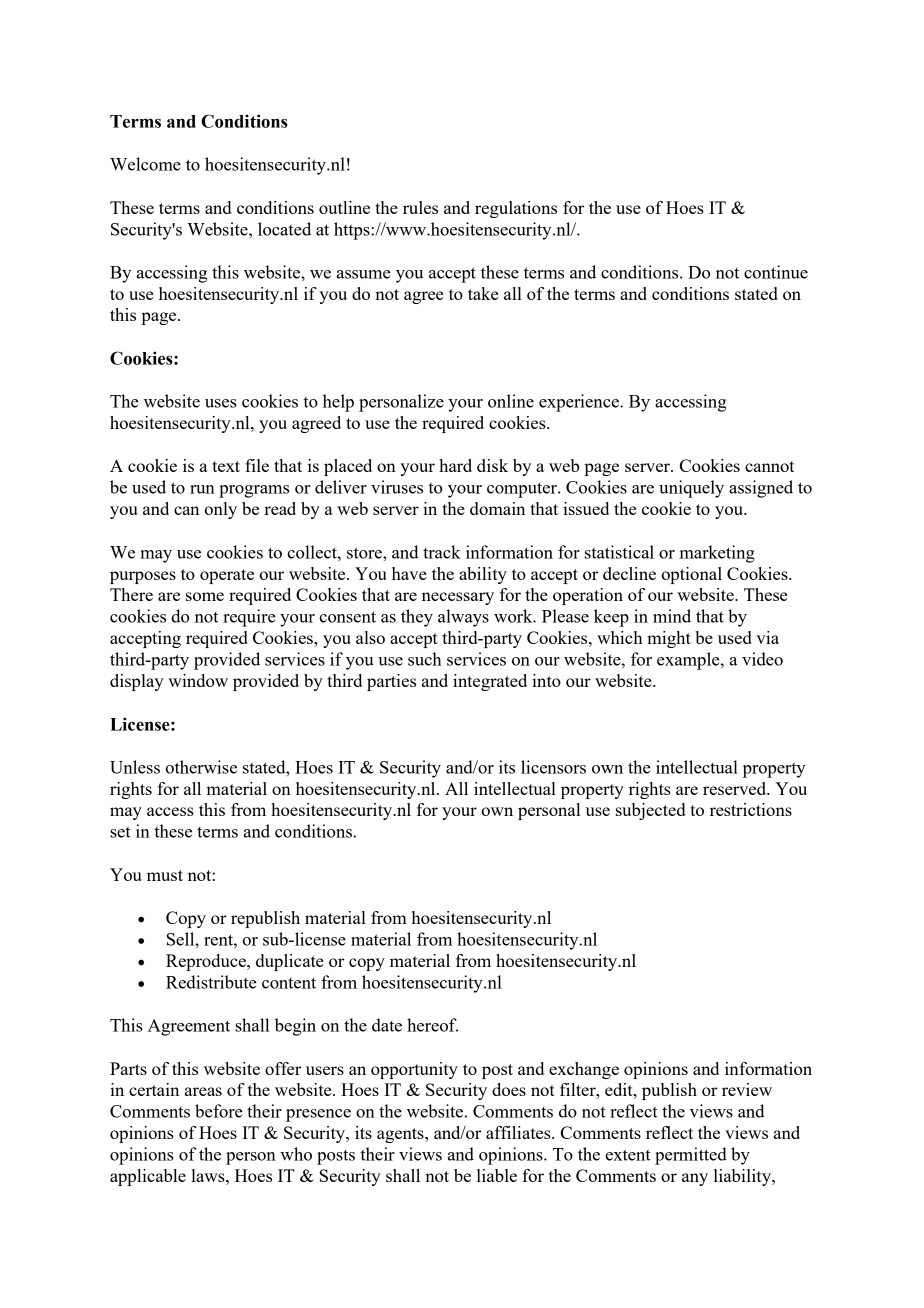  What do you see at coordinates (198, 680) in the screenshot?
I see `window` at bounding box center [198, 680].
